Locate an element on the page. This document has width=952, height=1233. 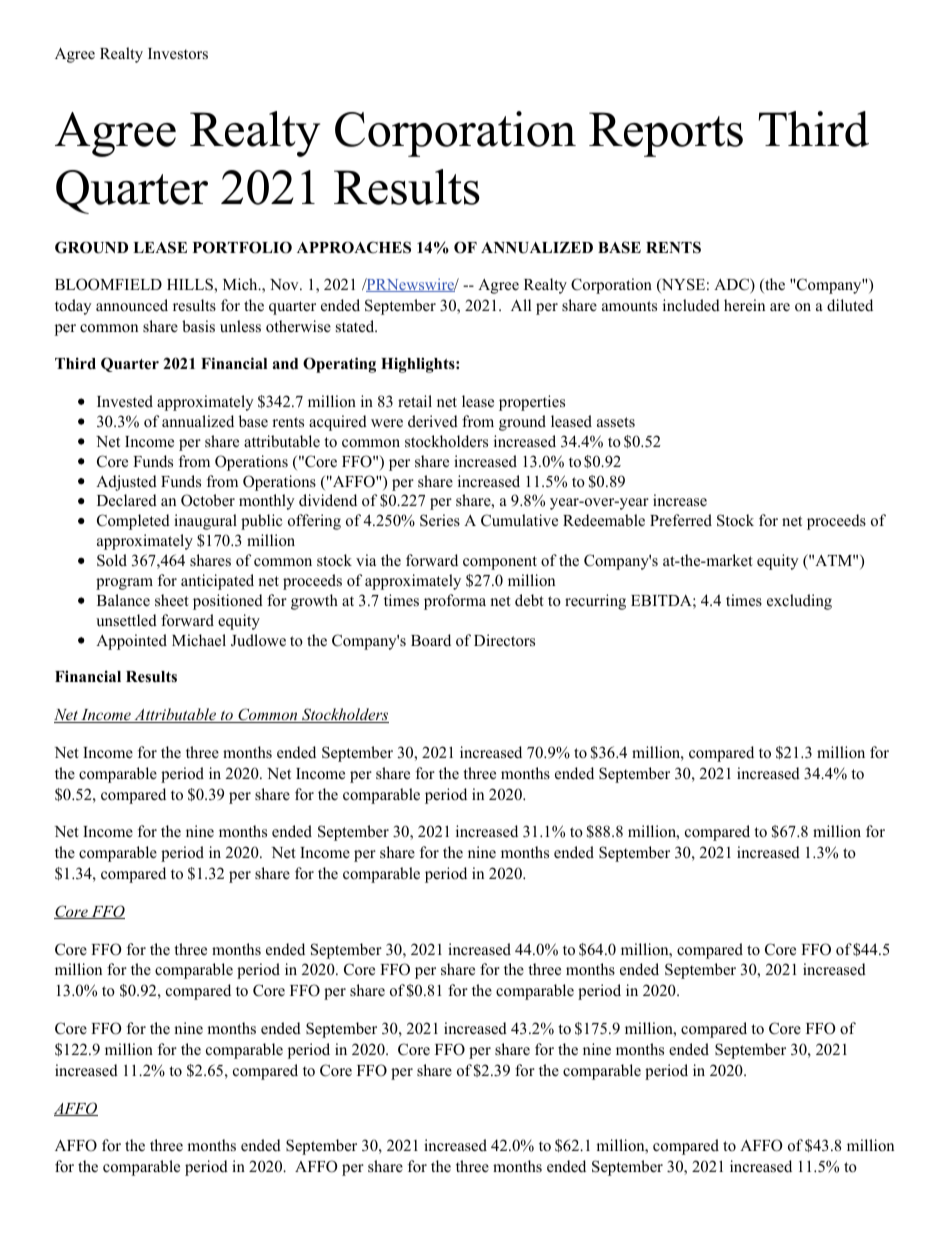
APPROACHES is located at coordinates (354, 247).
